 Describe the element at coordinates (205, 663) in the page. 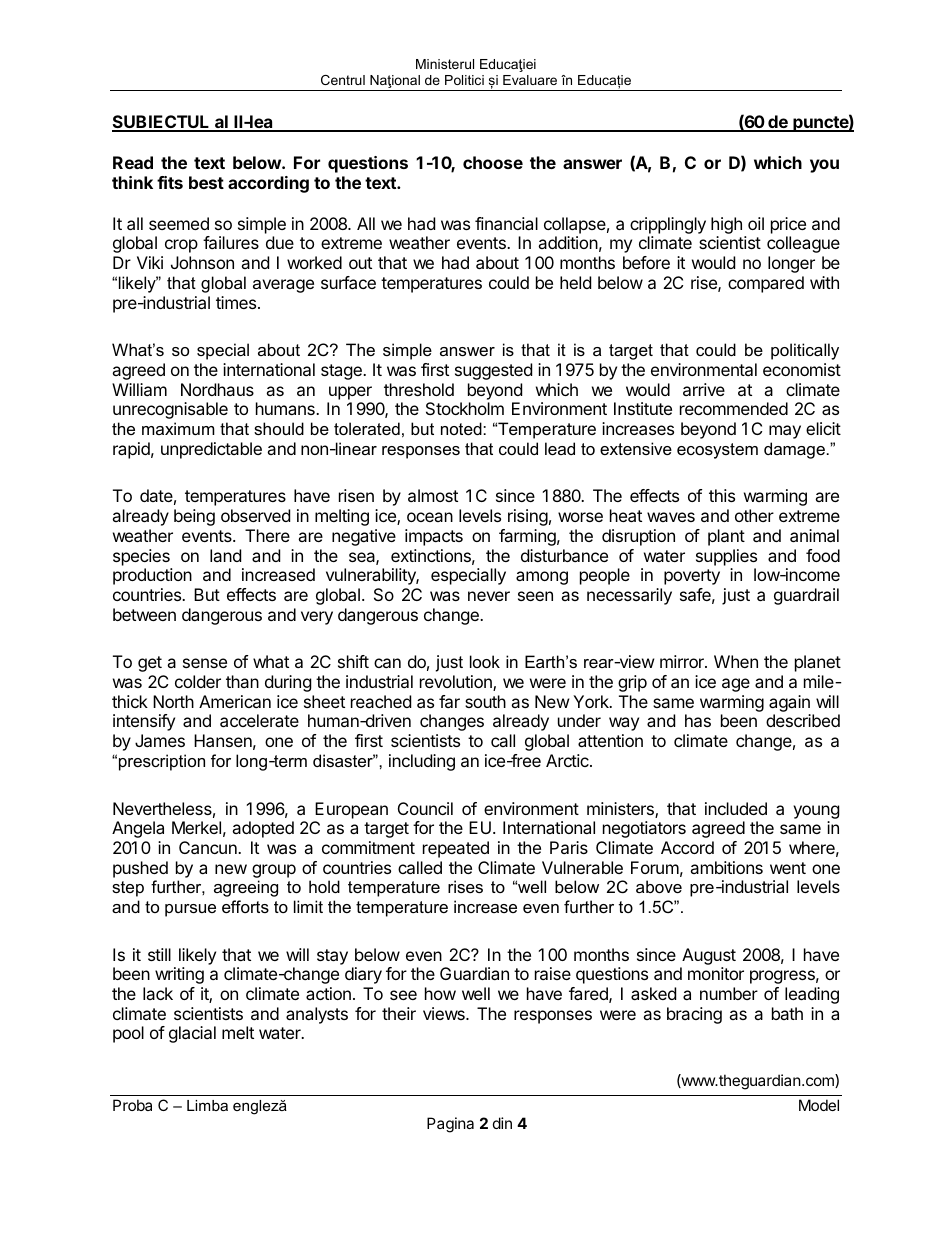

I see `sense` at that location.
